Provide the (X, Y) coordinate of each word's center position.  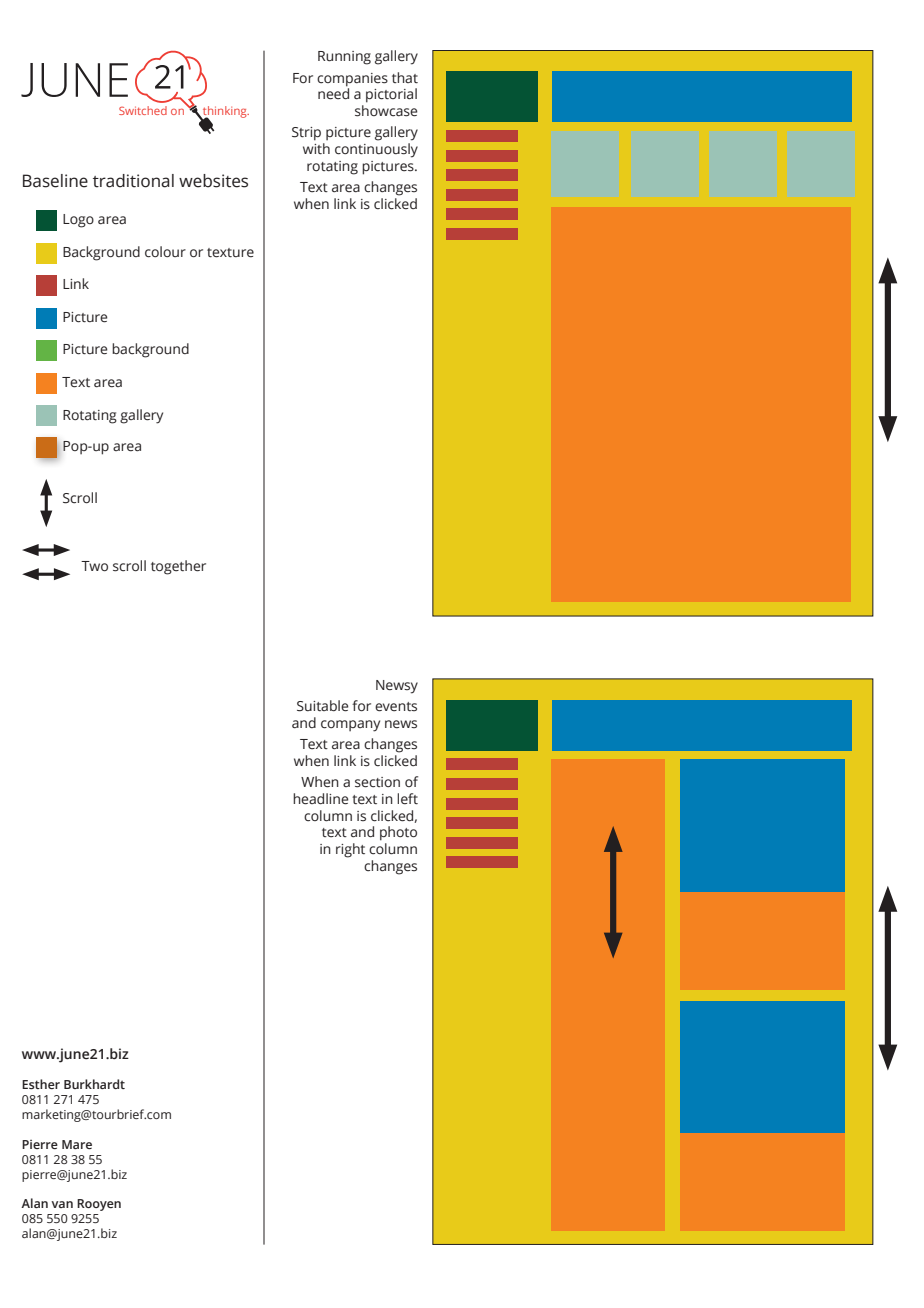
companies (352, 80)
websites (213, 181)
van (62, 1204)
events (396, 707)
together (178, 567)
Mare (77, 1144)
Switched (143, 110)
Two (94, 566)
